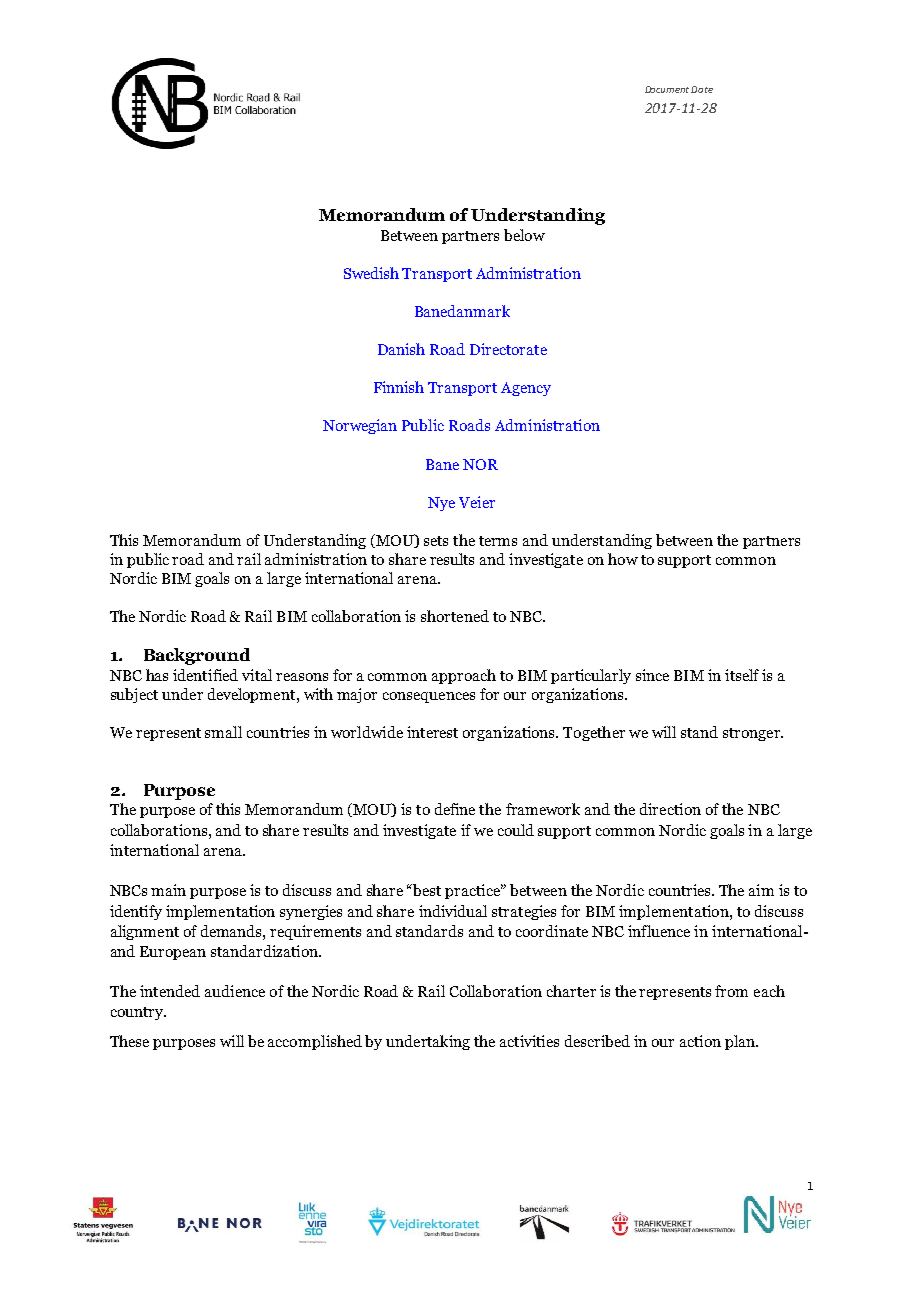  Describe the element at coordinates (401, 349) in the page. I see `Danish` at that location.
